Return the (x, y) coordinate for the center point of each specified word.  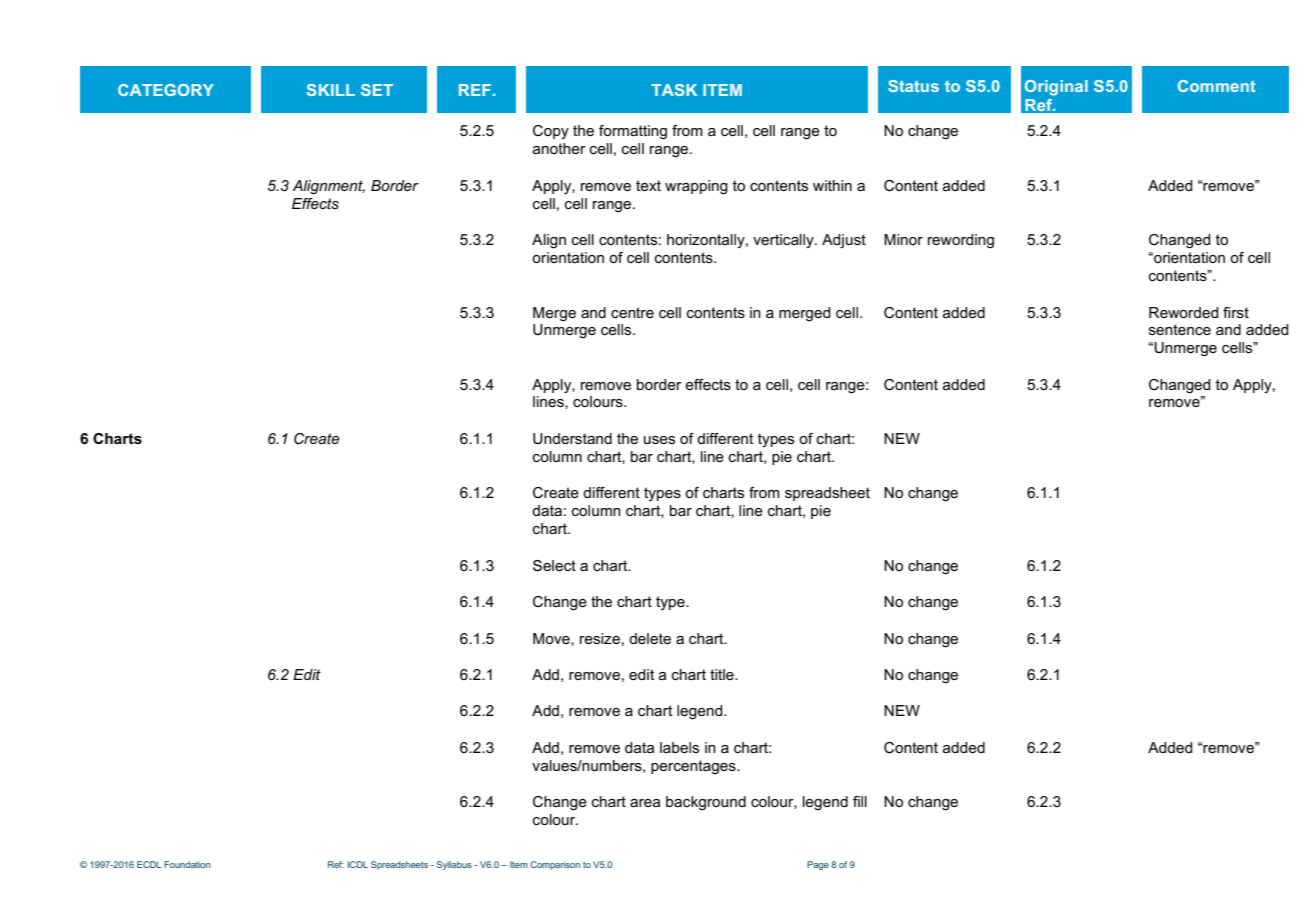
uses (659, 440)
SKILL (331, 90)
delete (650, 638)
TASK (674, 90)
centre (632, 312)
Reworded (1183, 312)
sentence (1180, 329)
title (723, 674)
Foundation (187, 864)
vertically (784, 241)
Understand (572, 438)
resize (600, 638)
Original (1056, 88)
